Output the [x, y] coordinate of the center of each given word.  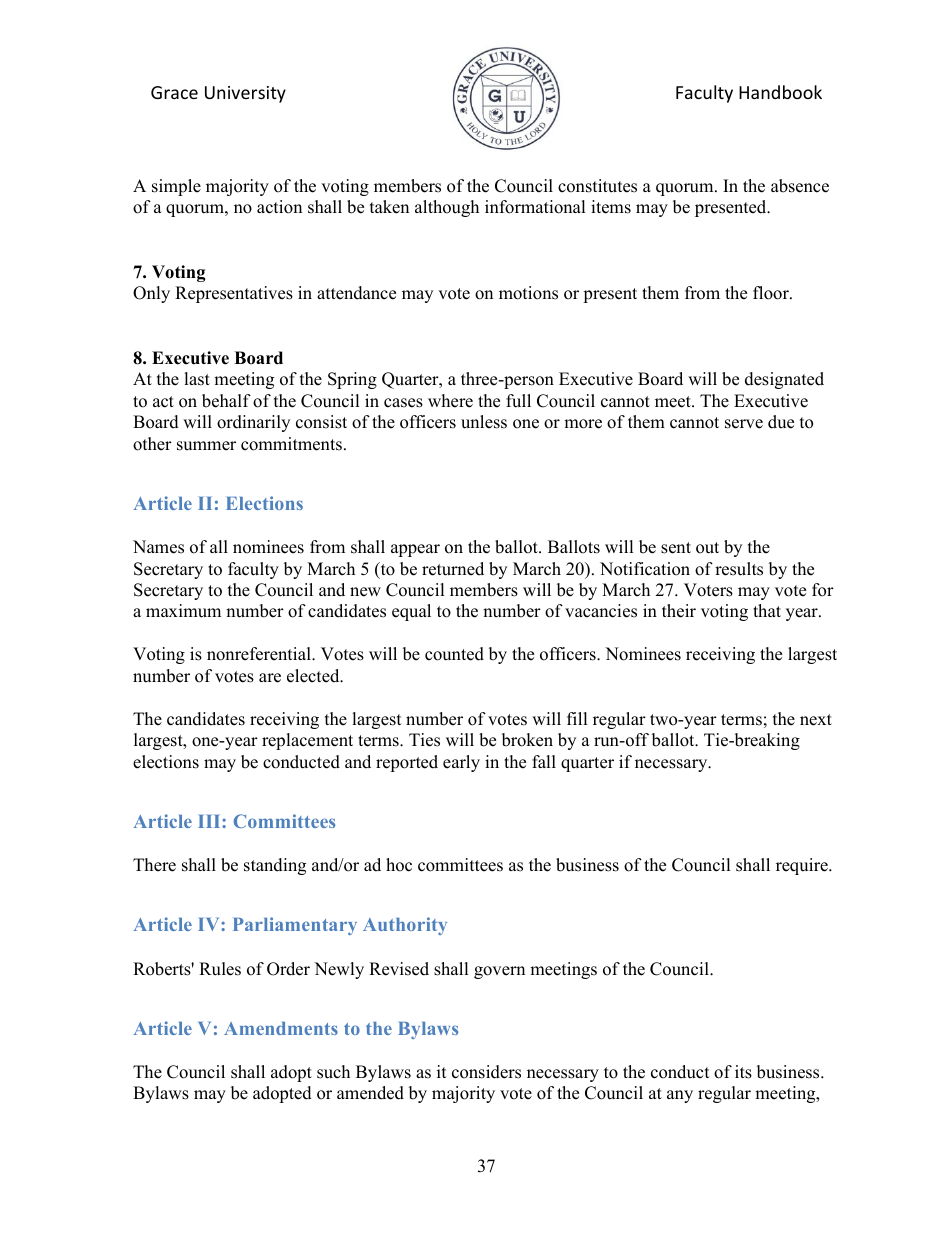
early [461, 763]
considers [486, 1072]
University [245, 94]
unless [484, 422]
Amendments [281, 1028]
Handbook [780, 92]
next [816, 720]
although [447, 208]
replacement [307, 741]
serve [744, 424]
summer [206, 446]
